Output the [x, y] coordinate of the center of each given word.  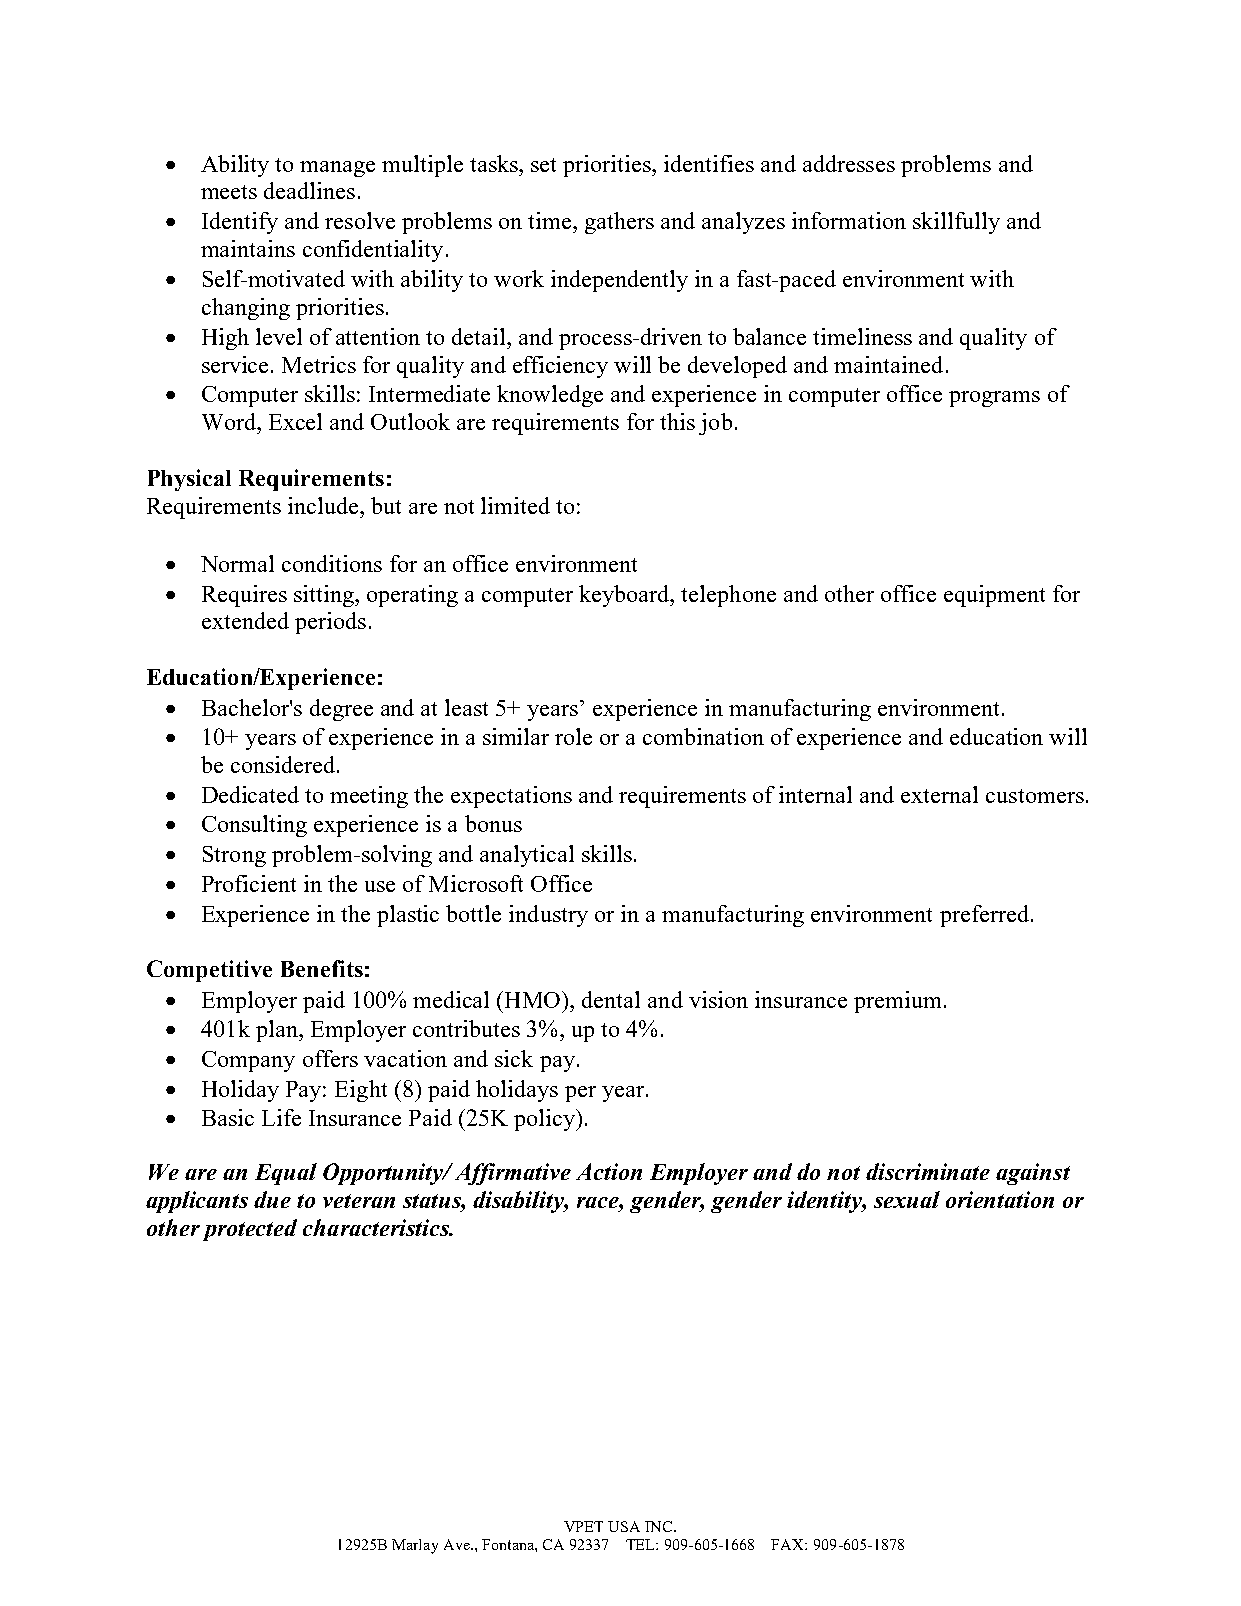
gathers [619, 223]
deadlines [309, 190]
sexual [907, 1199]
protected [250, 1230]
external [939, 794]
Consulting [254, 826]
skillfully [956, 223]
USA [624, 1526]
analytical [527, 856]
